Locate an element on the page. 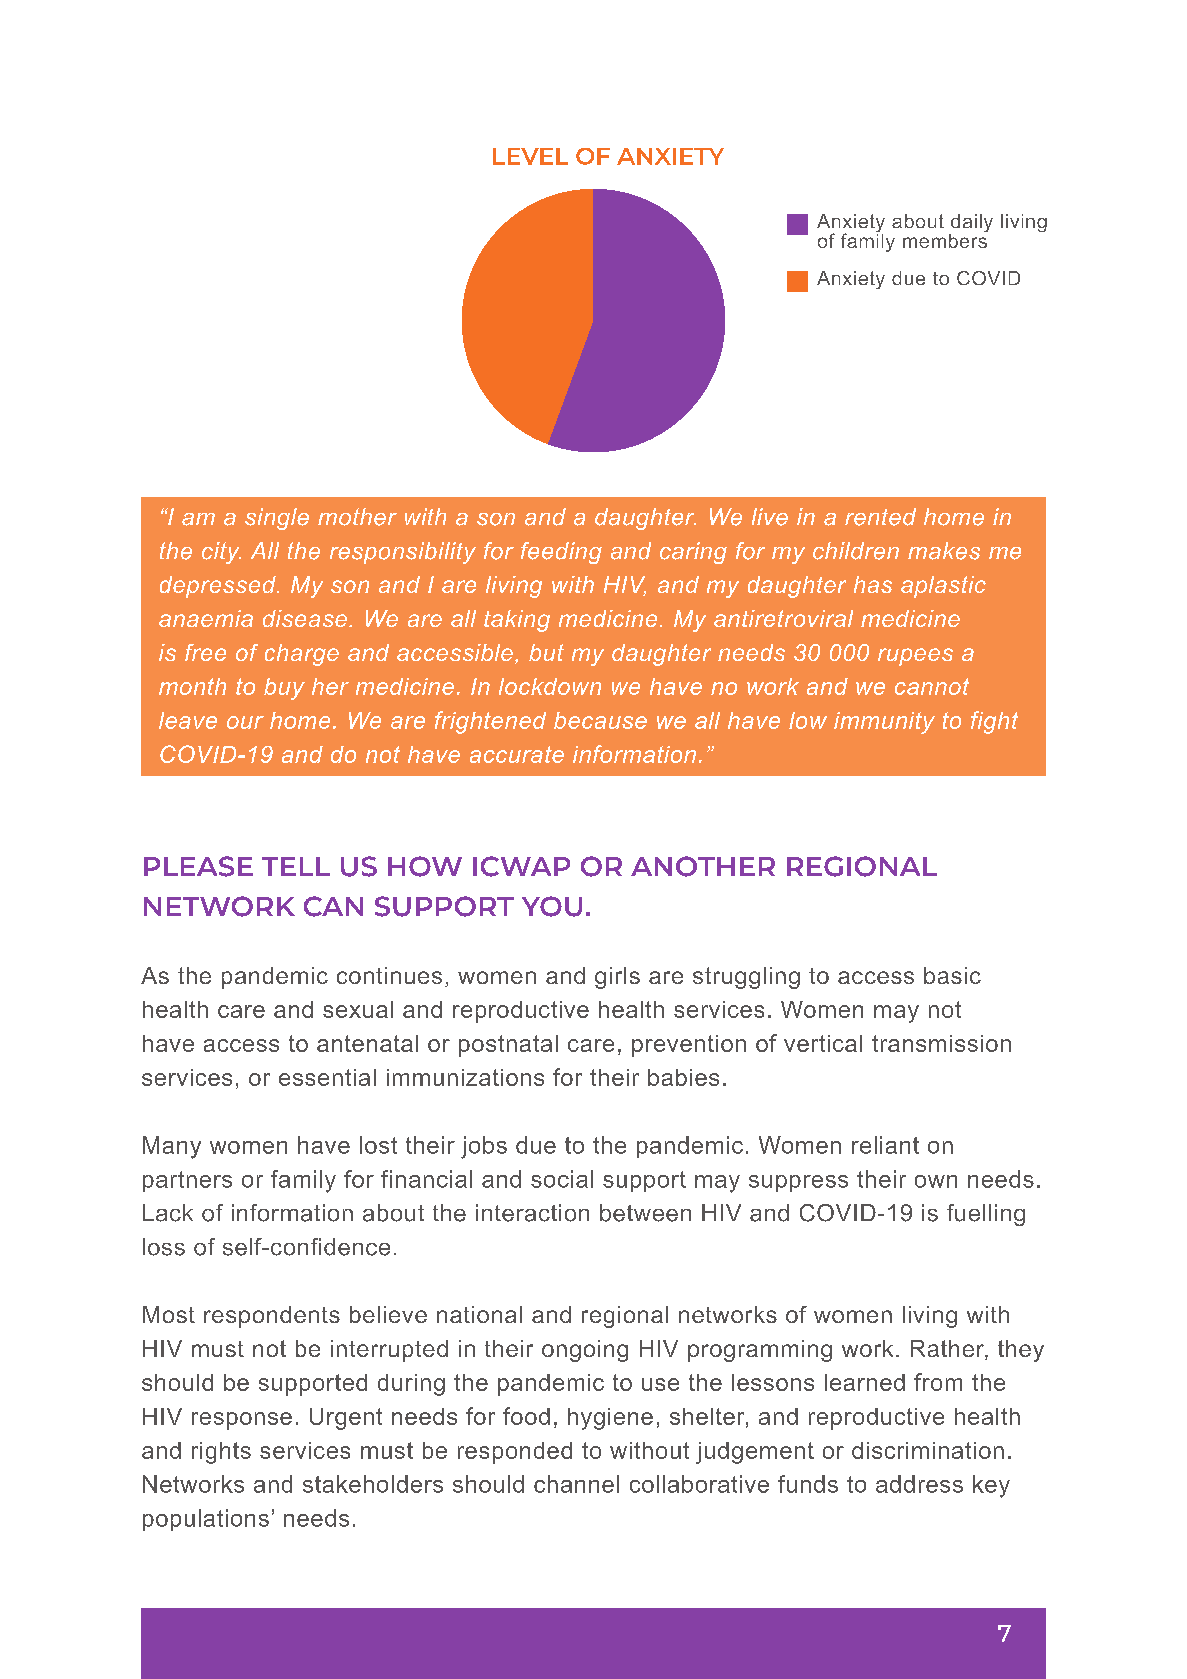  members is located at coordinates (945, 239).
